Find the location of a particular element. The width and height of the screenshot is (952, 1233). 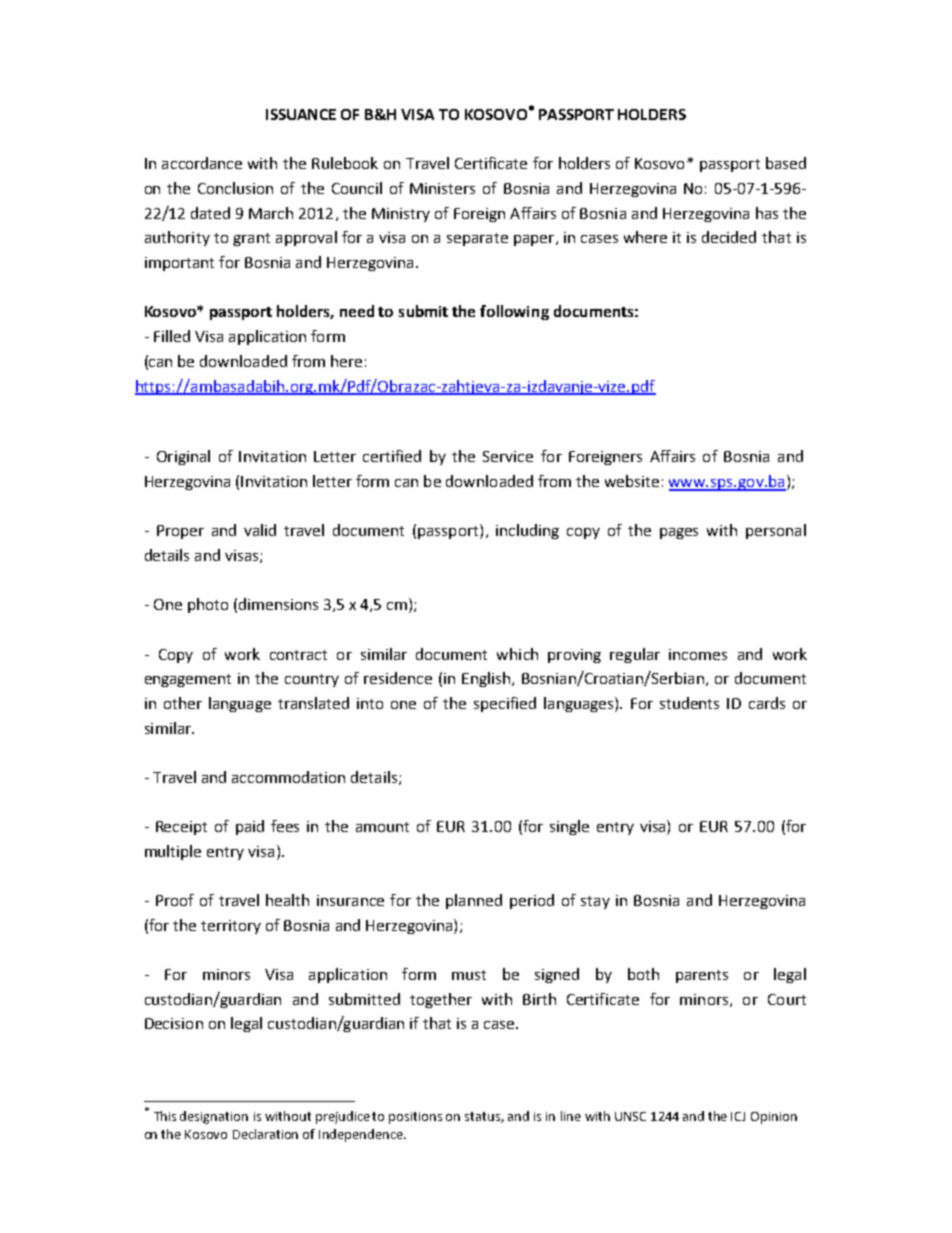

photo is located at coordinates (208, 605).
